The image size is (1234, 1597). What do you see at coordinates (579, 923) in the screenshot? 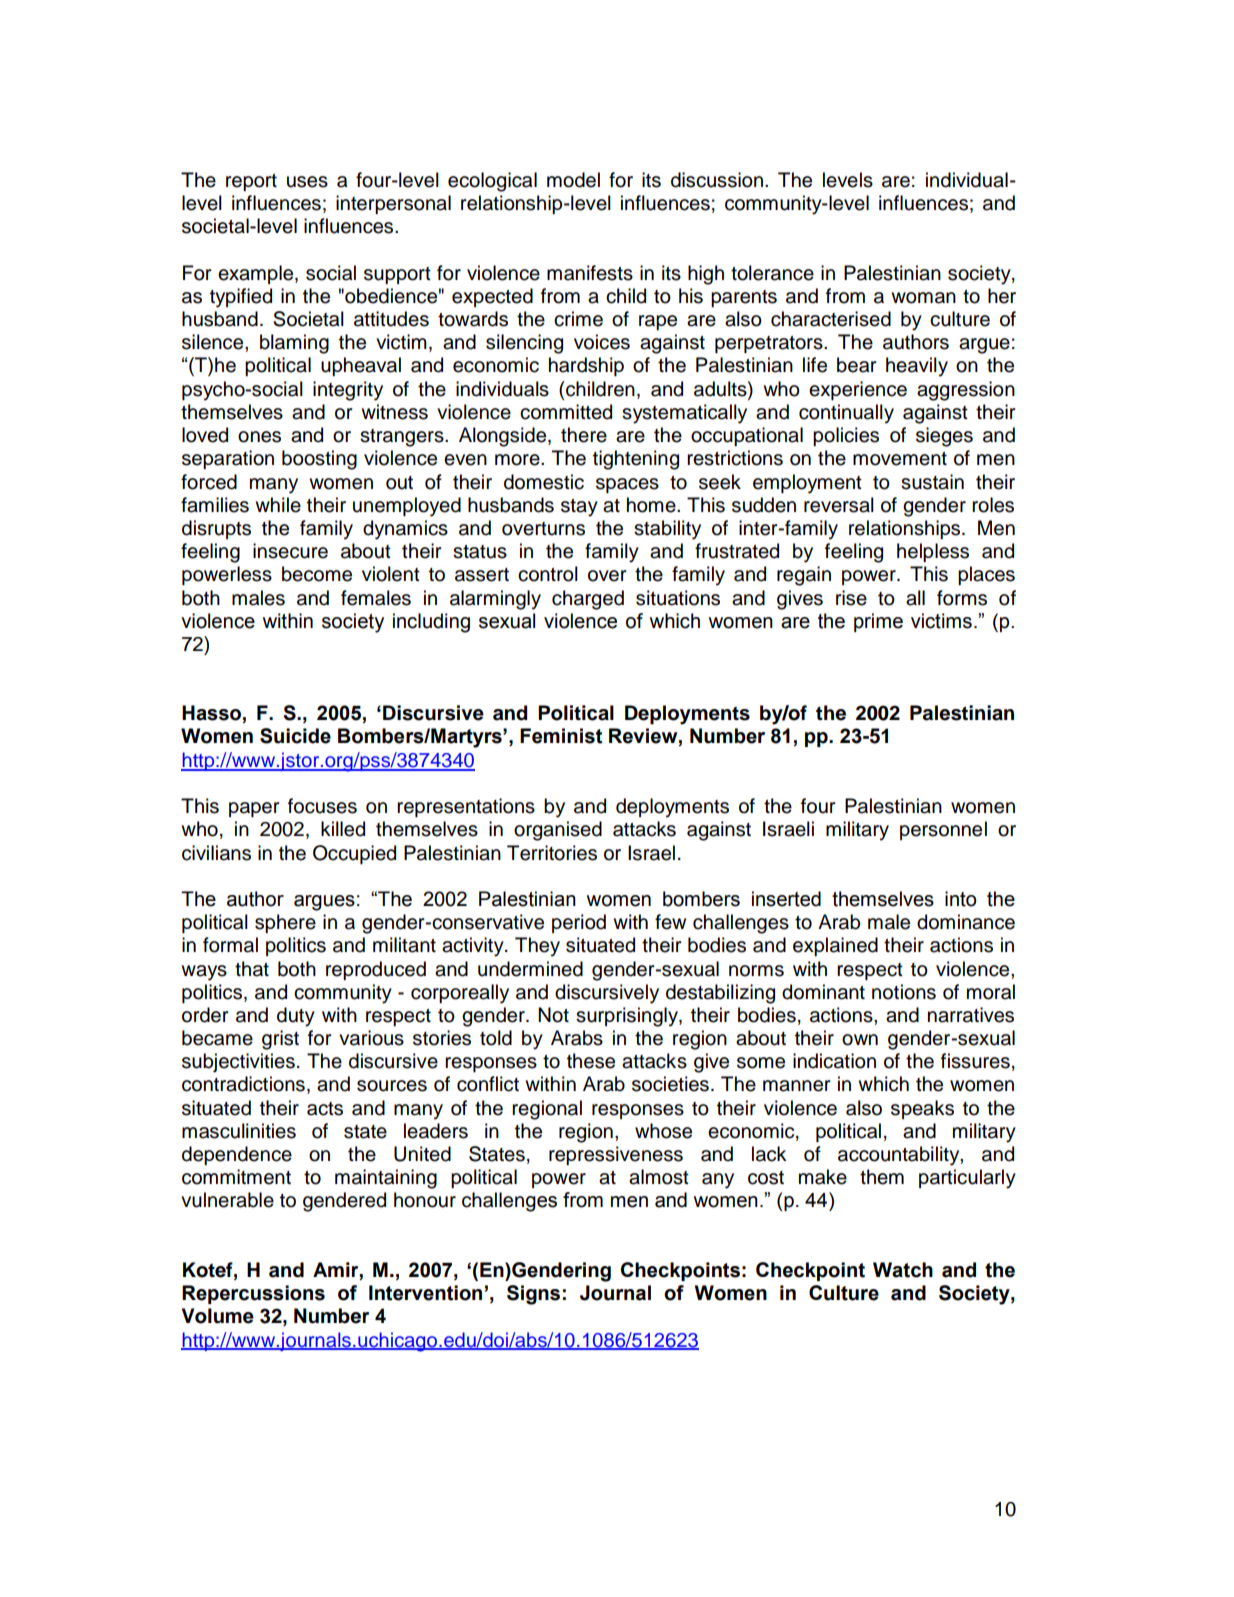
I see `period` at bounding box center [579, 923].
